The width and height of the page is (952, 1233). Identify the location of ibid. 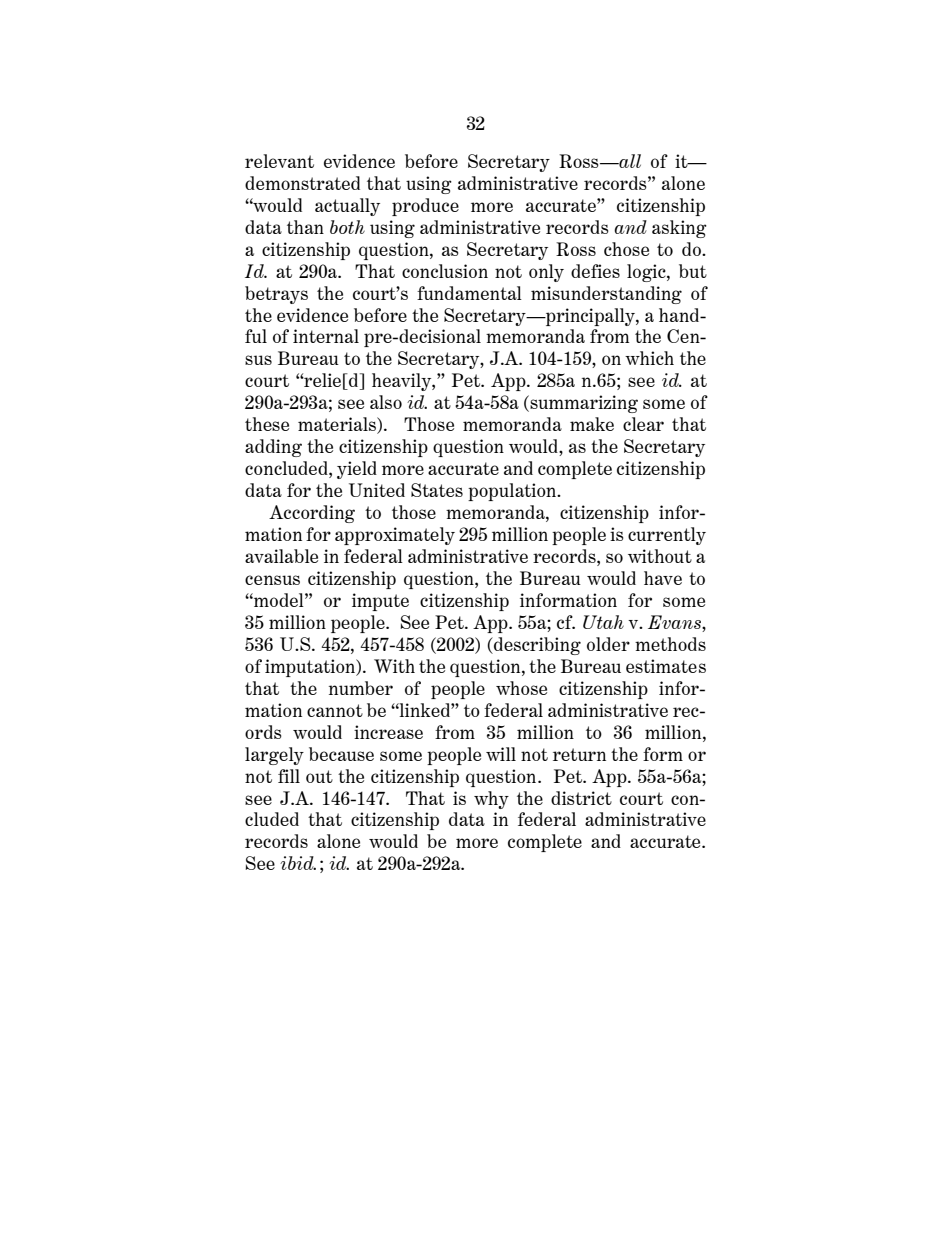
(298, 863).
